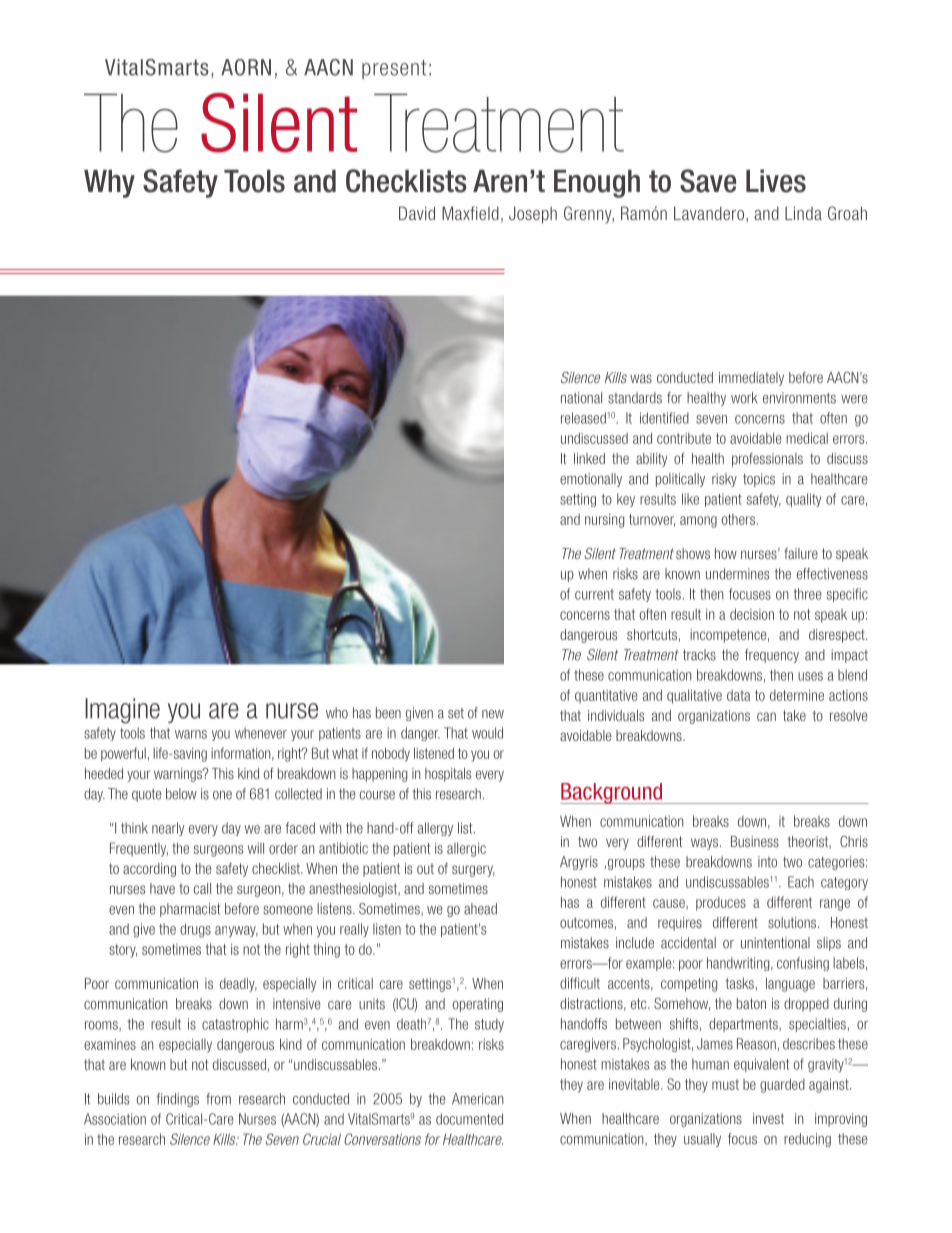 This screenshot has height=1233, width=952. What do you see at coordinates (776, 181) in the screenshot?
I see `Lives` at bounding box center [776, 181].
